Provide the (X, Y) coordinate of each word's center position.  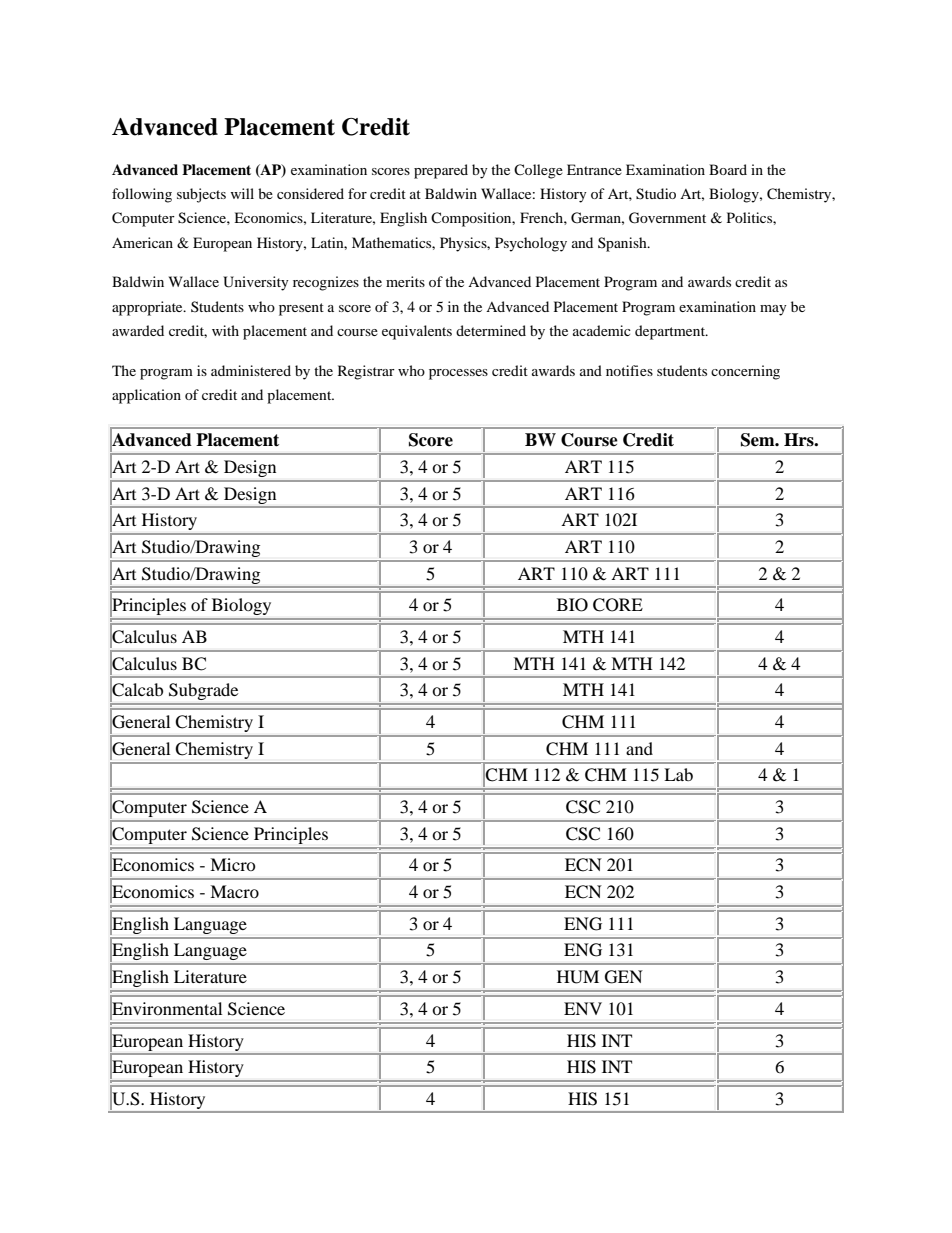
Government (667, 218)
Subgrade (203, 691)
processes (458, 374)
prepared (441, 171)
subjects (201, 195)
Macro (234, 891)
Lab (678, 774)
